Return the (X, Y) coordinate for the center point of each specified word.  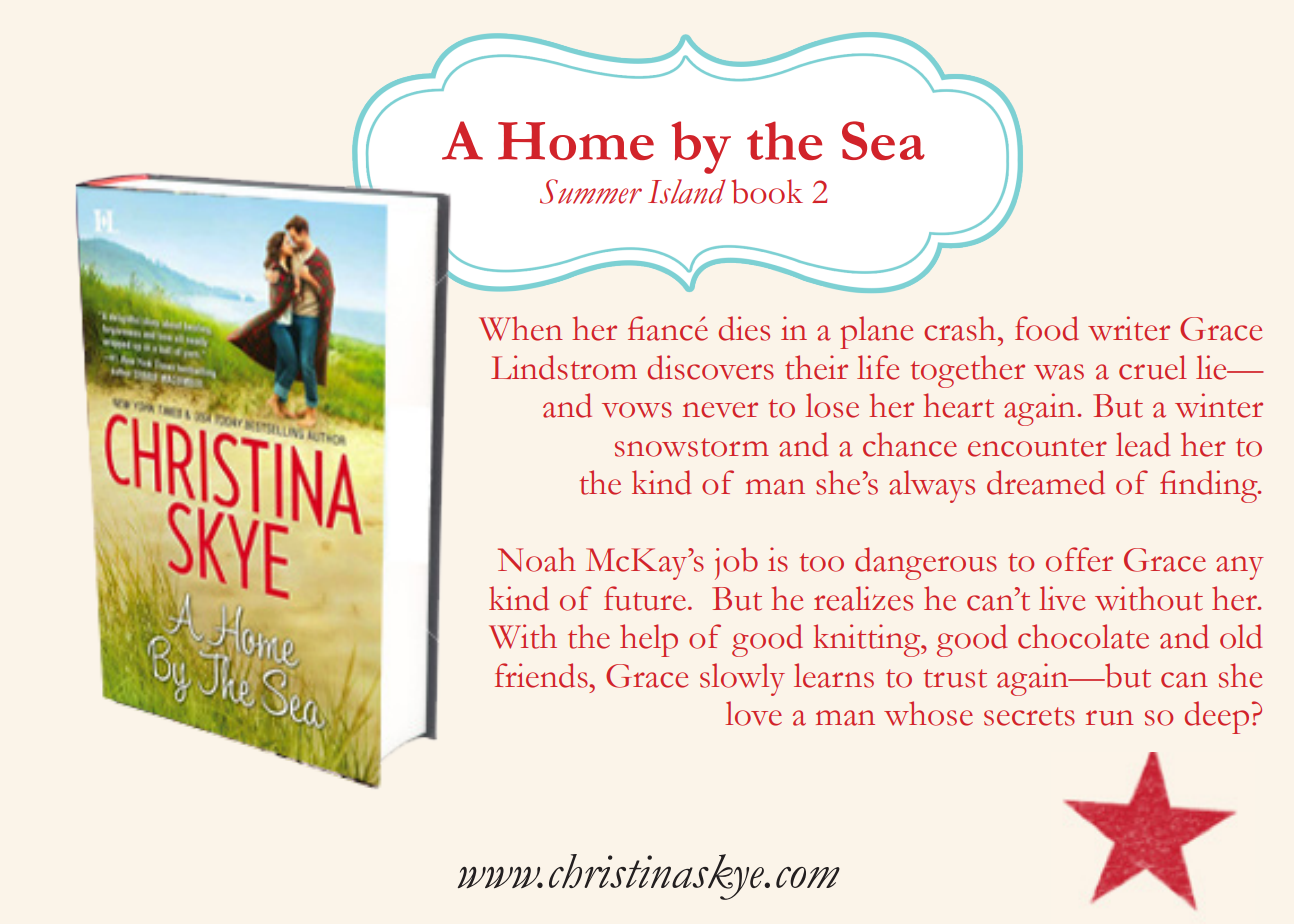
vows (637, 410)
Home (576, 141)
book (767, 191)
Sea (883, 140)
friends (542, 675)
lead (1143, 444)
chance (910, 444)
